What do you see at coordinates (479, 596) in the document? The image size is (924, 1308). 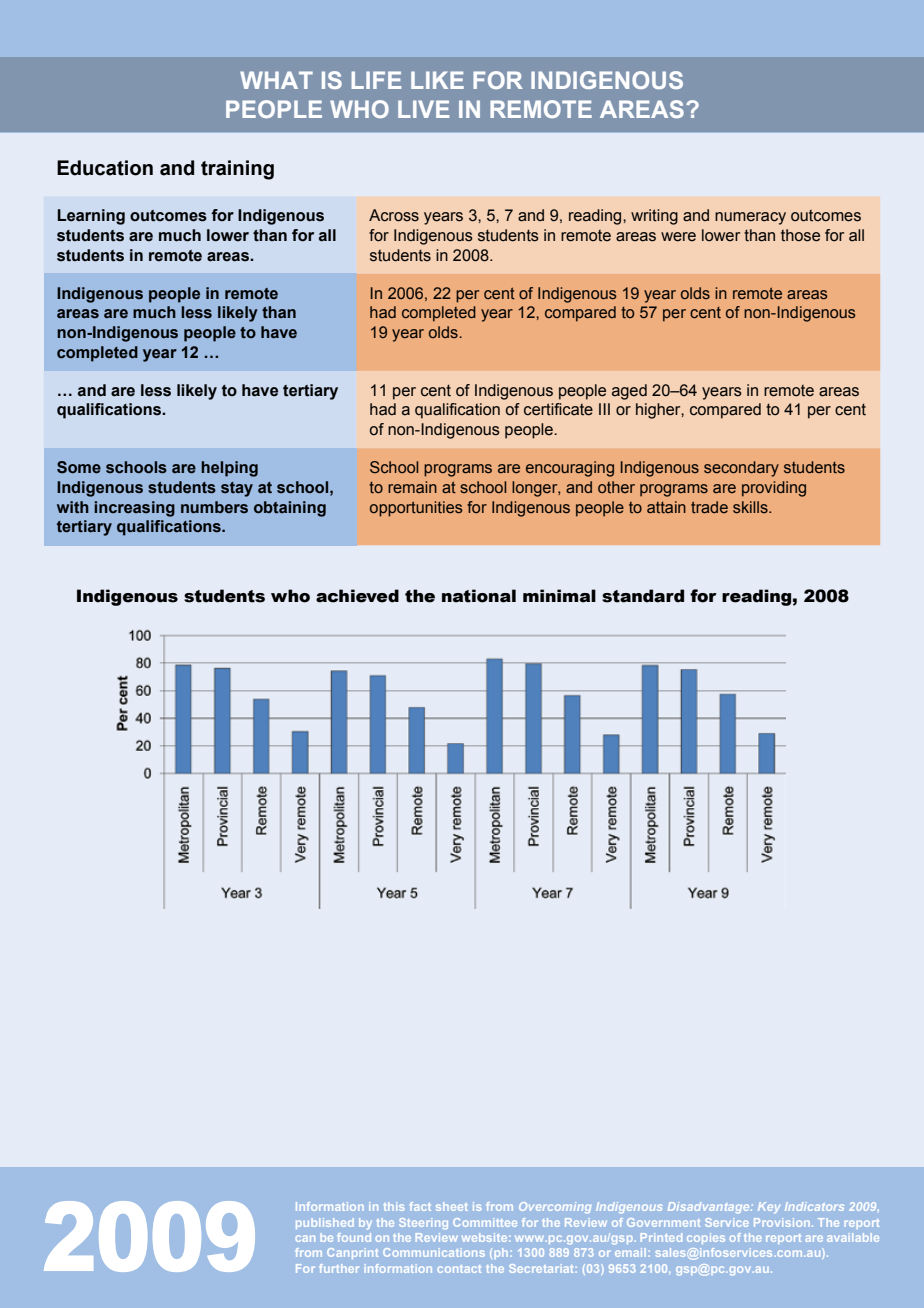 I see `national` at bounding box center [479, 596].
